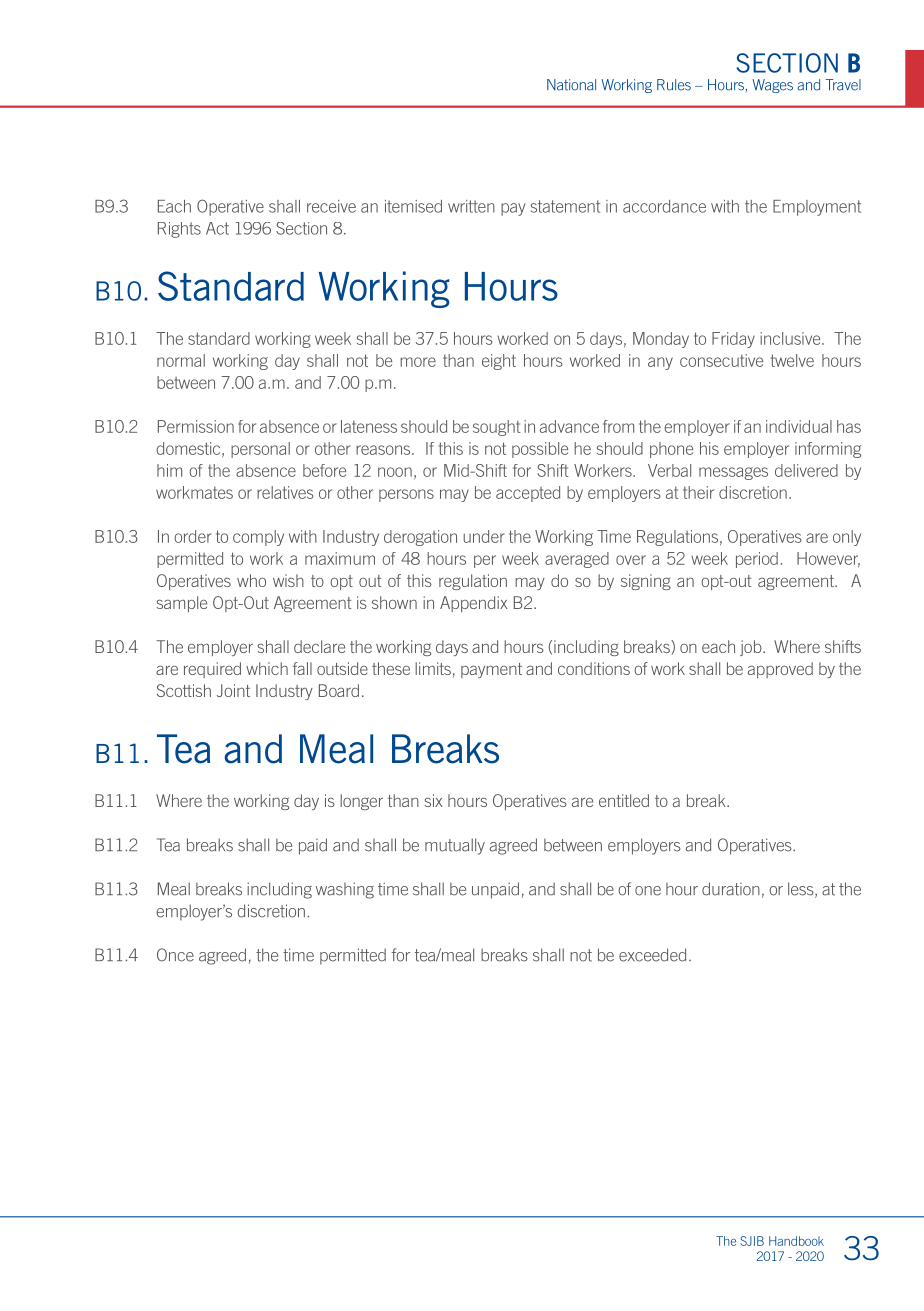 This image has height=1311, width=924. I want to click on Once, so click(175, 955).
